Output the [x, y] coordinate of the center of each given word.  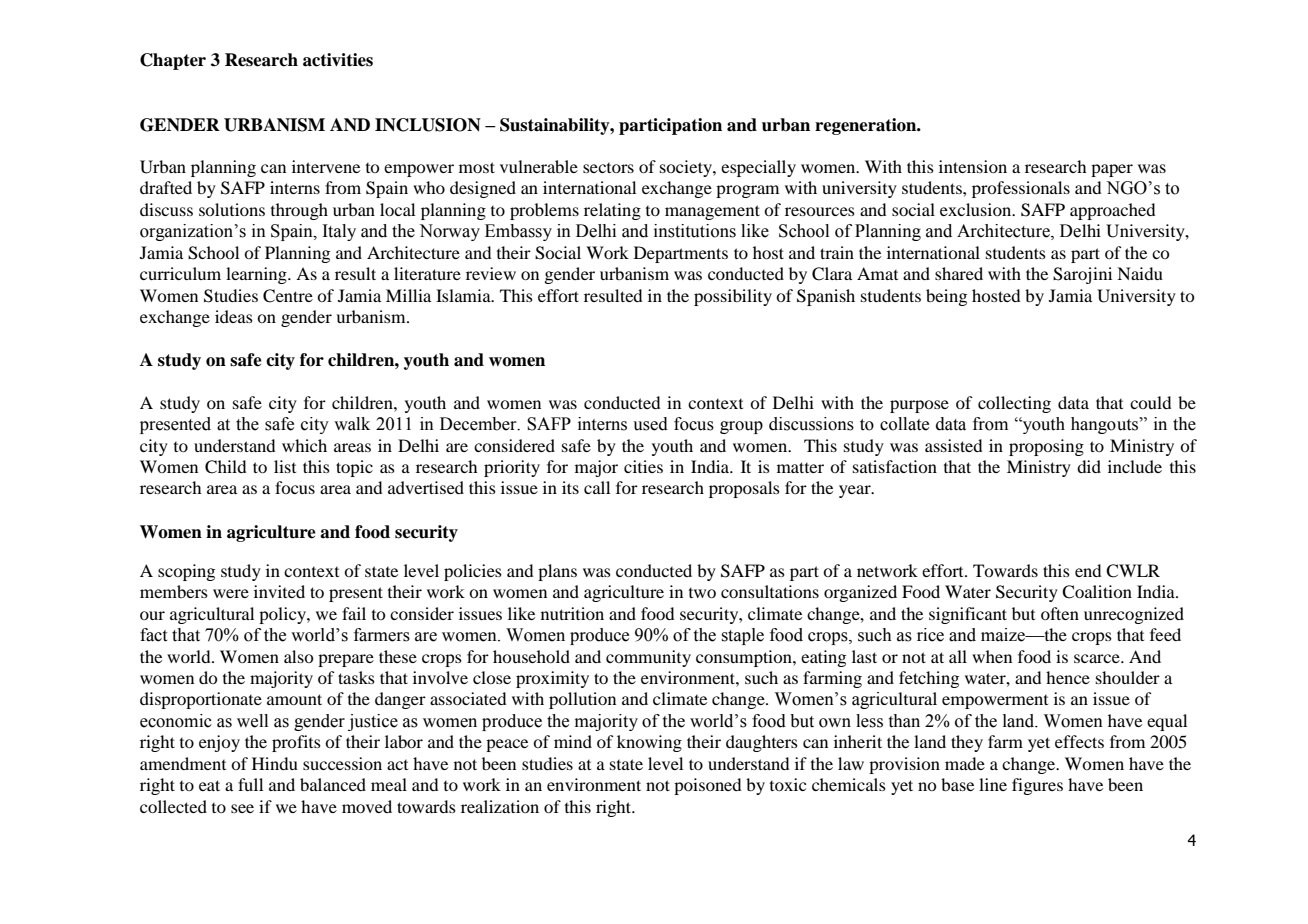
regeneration [867, 126]
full [250, 784]
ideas [234, 316]
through [299, 211]
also [299, 656]
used [650, 424]
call [597, 487]
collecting [1014, 404]
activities [338, 60]
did [1089, 466]
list [285, 466]
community [648, 658]
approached [1112, 211]
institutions [695, 231]
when [992, 656]
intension [973, 166]
